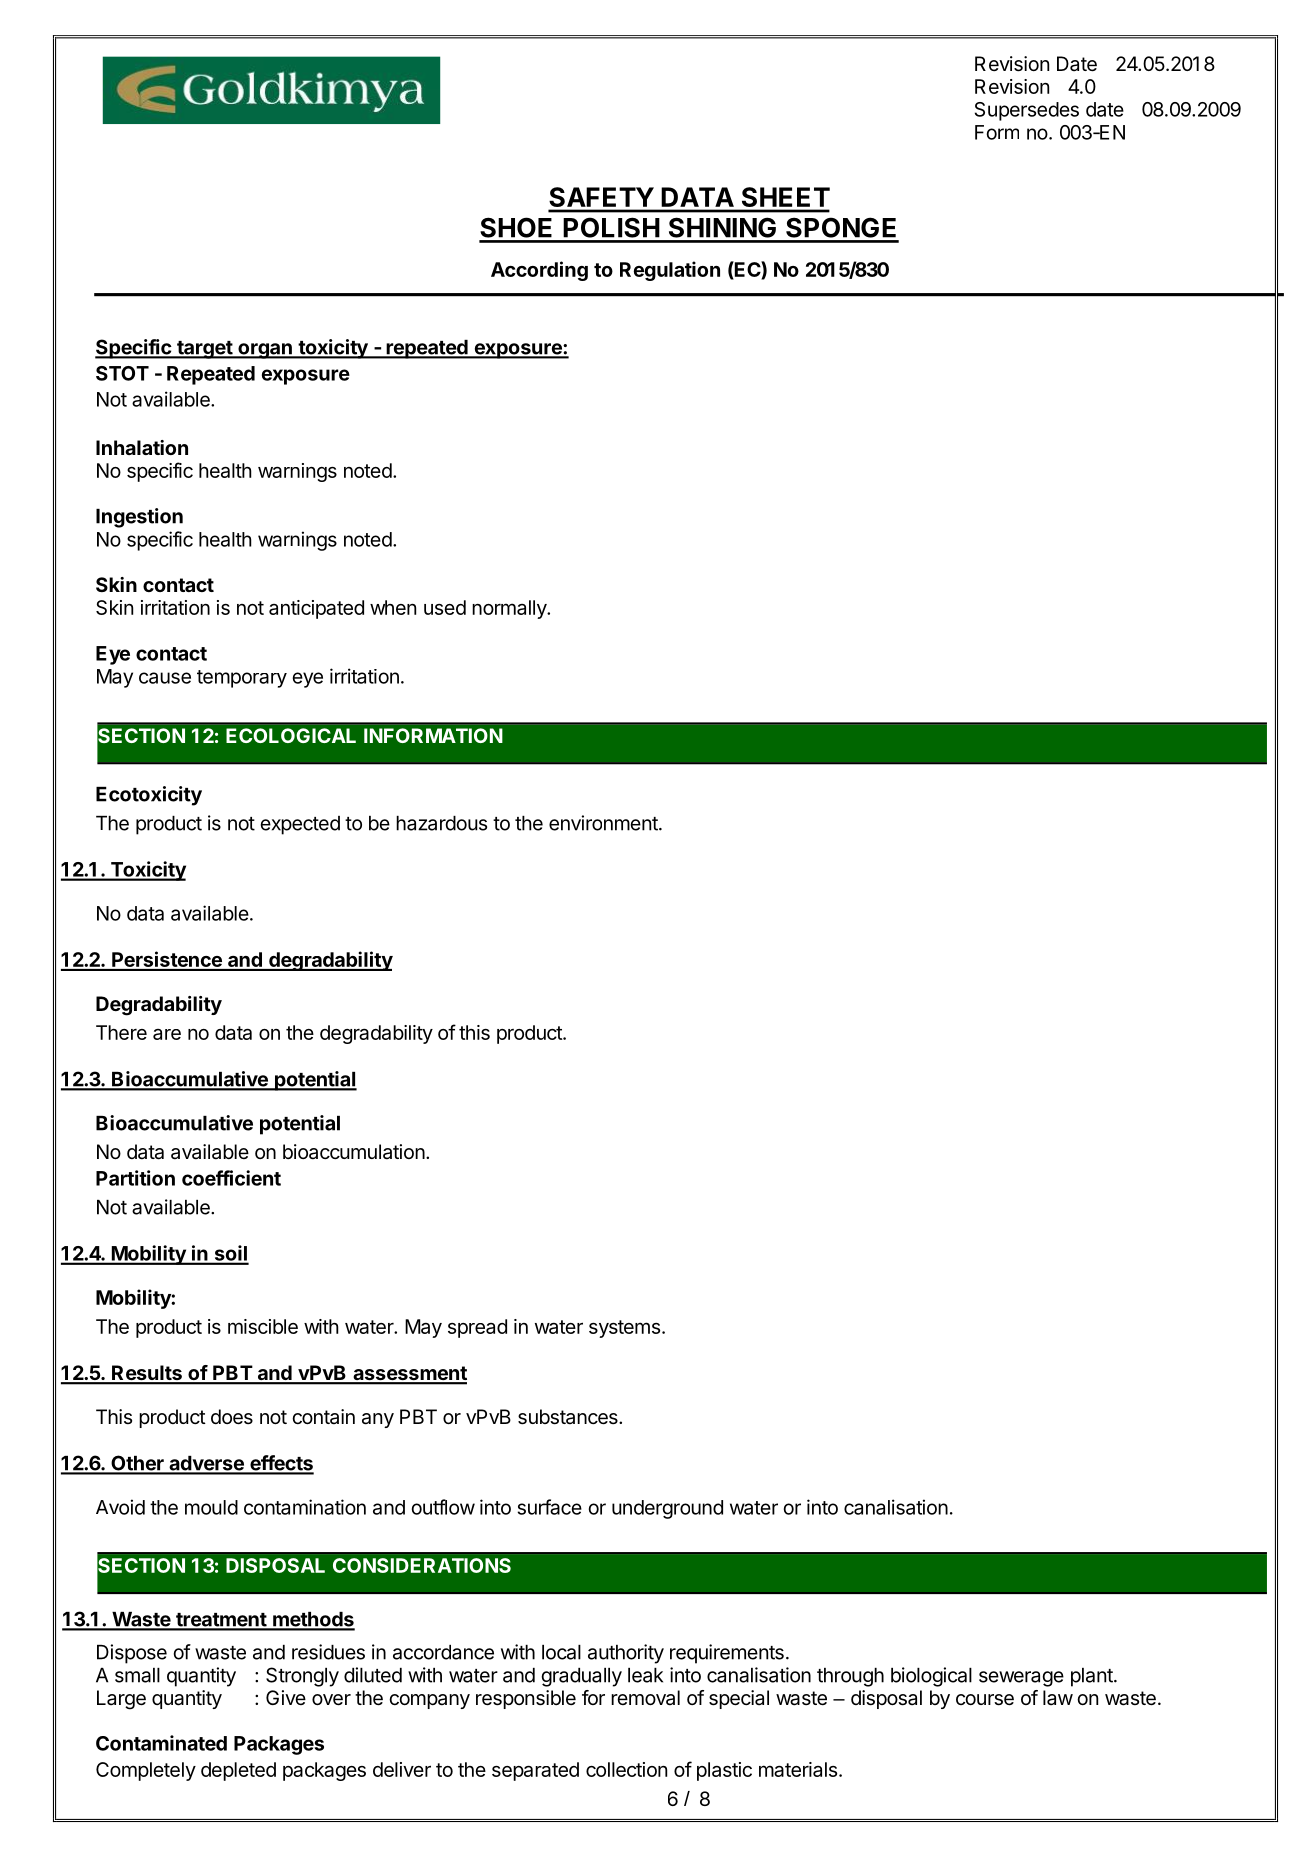 Image resolution: width=1313 pixels, height=1857 pixels. Describe the element at coordinates (1027, 111) in the screenshot. I see `Supersedes` at that location.
